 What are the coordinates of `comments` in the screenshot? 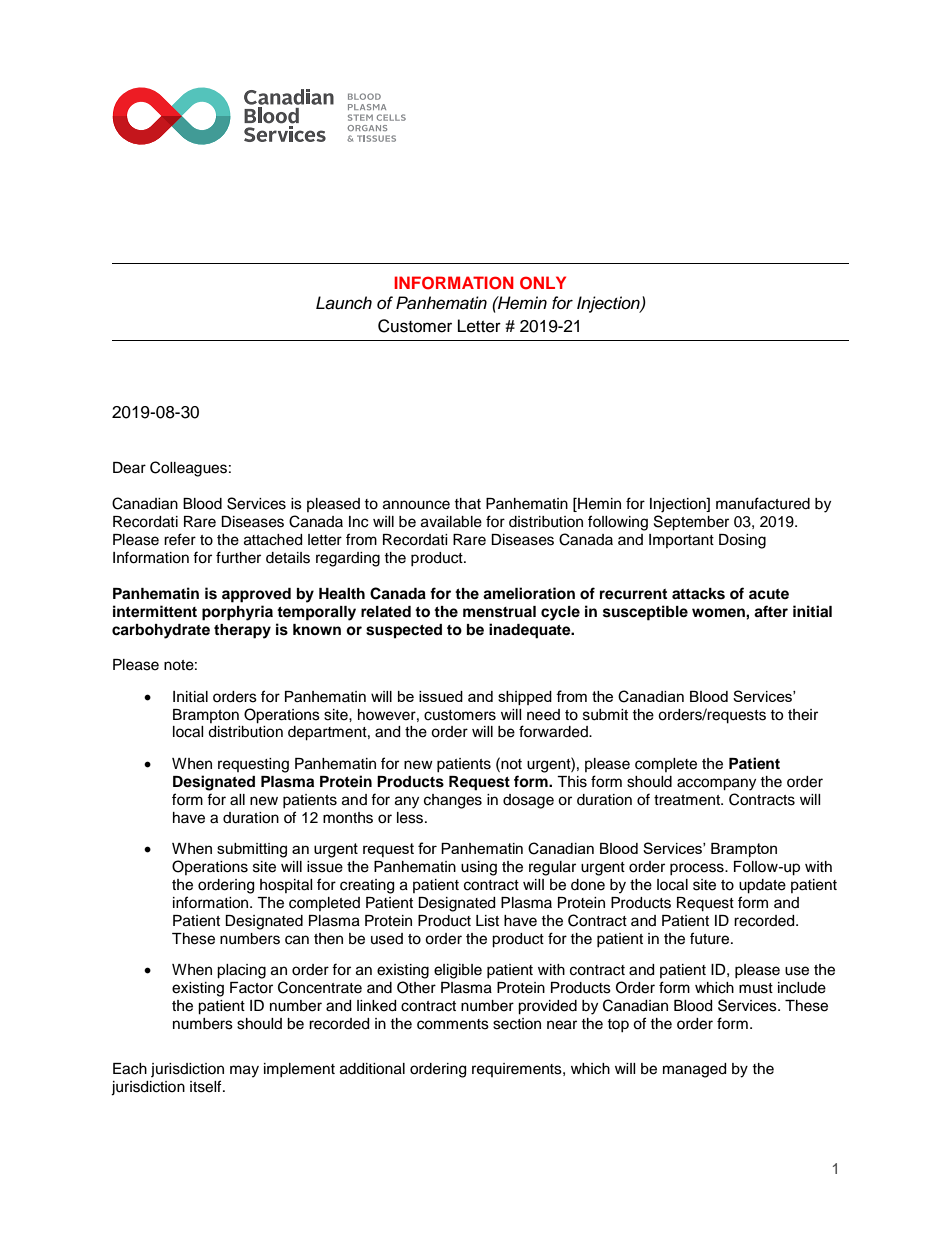 It's located at (453, 1024).
